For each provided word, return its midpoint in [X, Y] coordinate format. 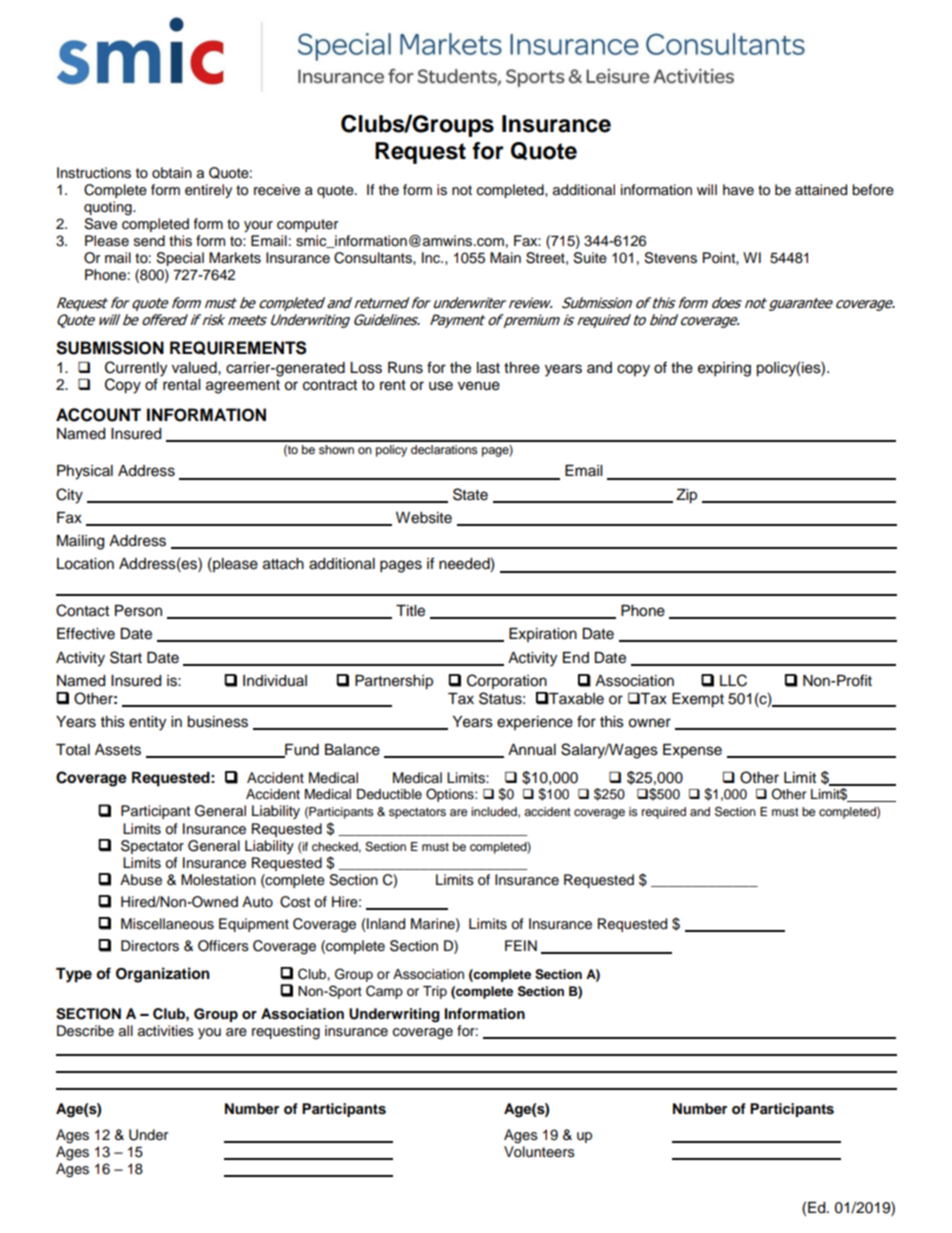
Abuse [141, 880]
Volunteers [539, 1152]
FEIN [521, 945]
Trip [435, 992]
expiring [724, 369]
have [738, 190]
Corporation [507, 681]
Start [126, 657]
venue [479, 386]
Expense [692, 751]
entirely [208, 191]
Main [505, 257]
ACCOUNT [98, 415]
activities [166, 1031]
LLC [733, 680]
